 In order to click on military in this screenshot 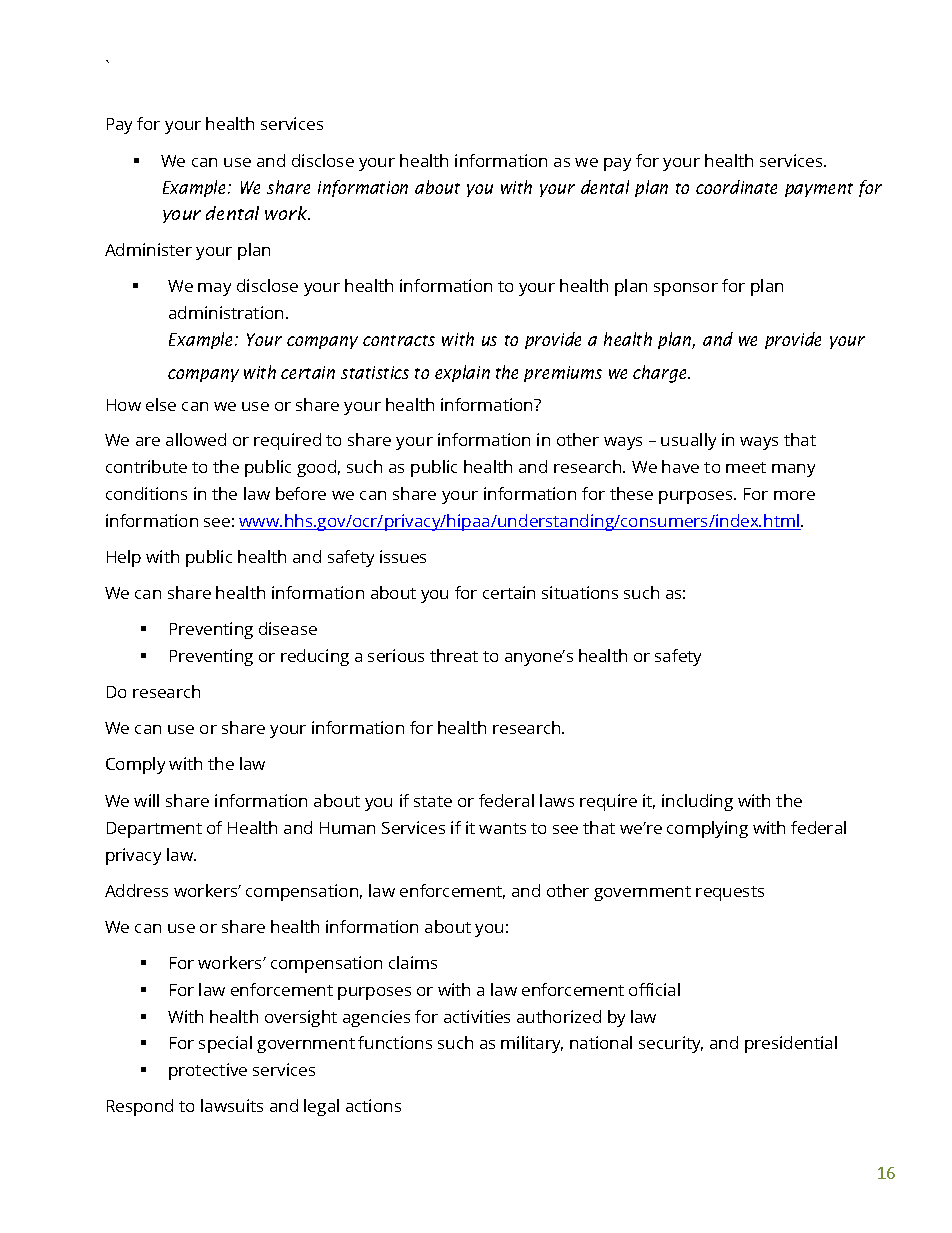, I will do `click(532, 1044)`.
